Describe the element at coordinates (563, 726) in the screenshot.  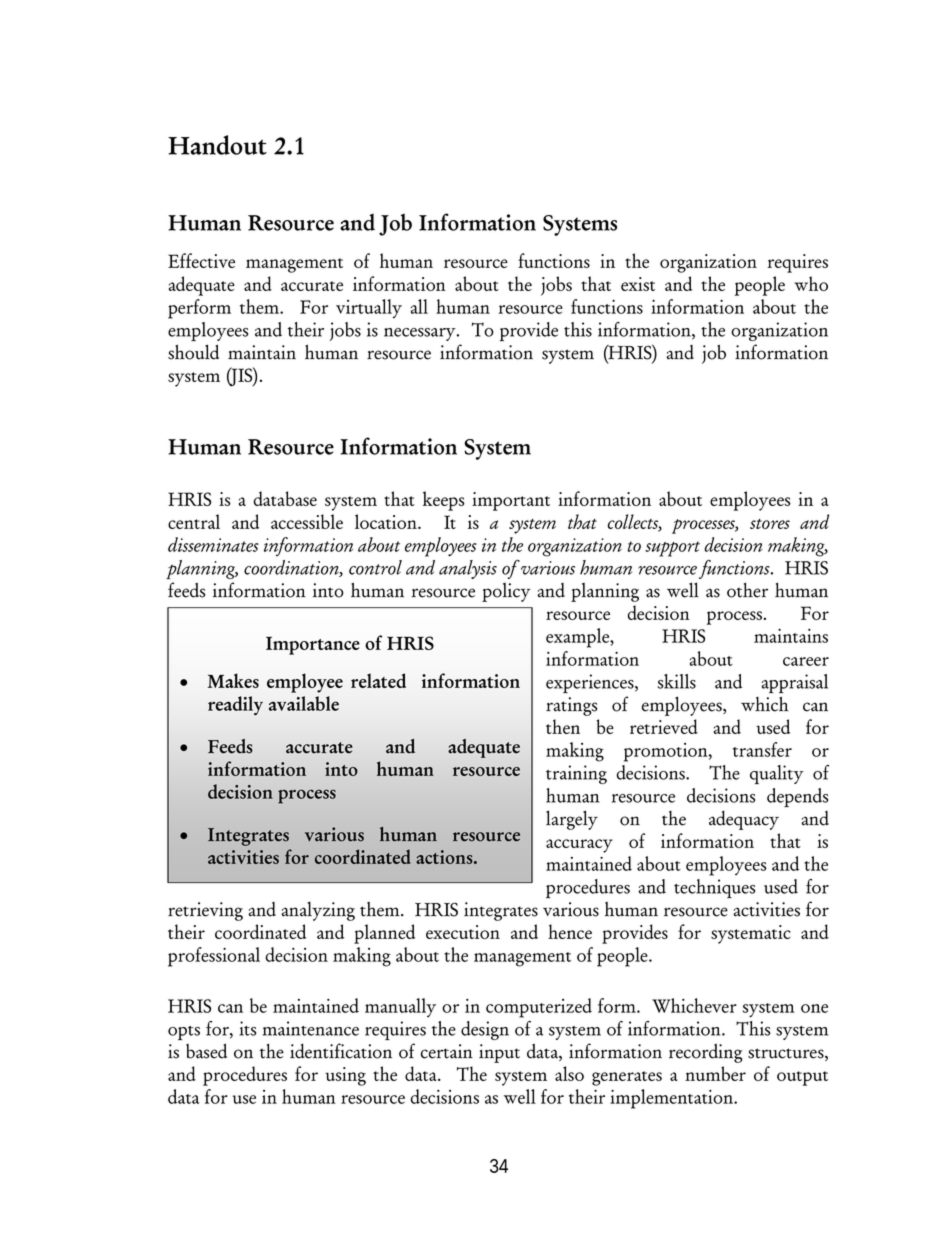
I see `then` at that location.
